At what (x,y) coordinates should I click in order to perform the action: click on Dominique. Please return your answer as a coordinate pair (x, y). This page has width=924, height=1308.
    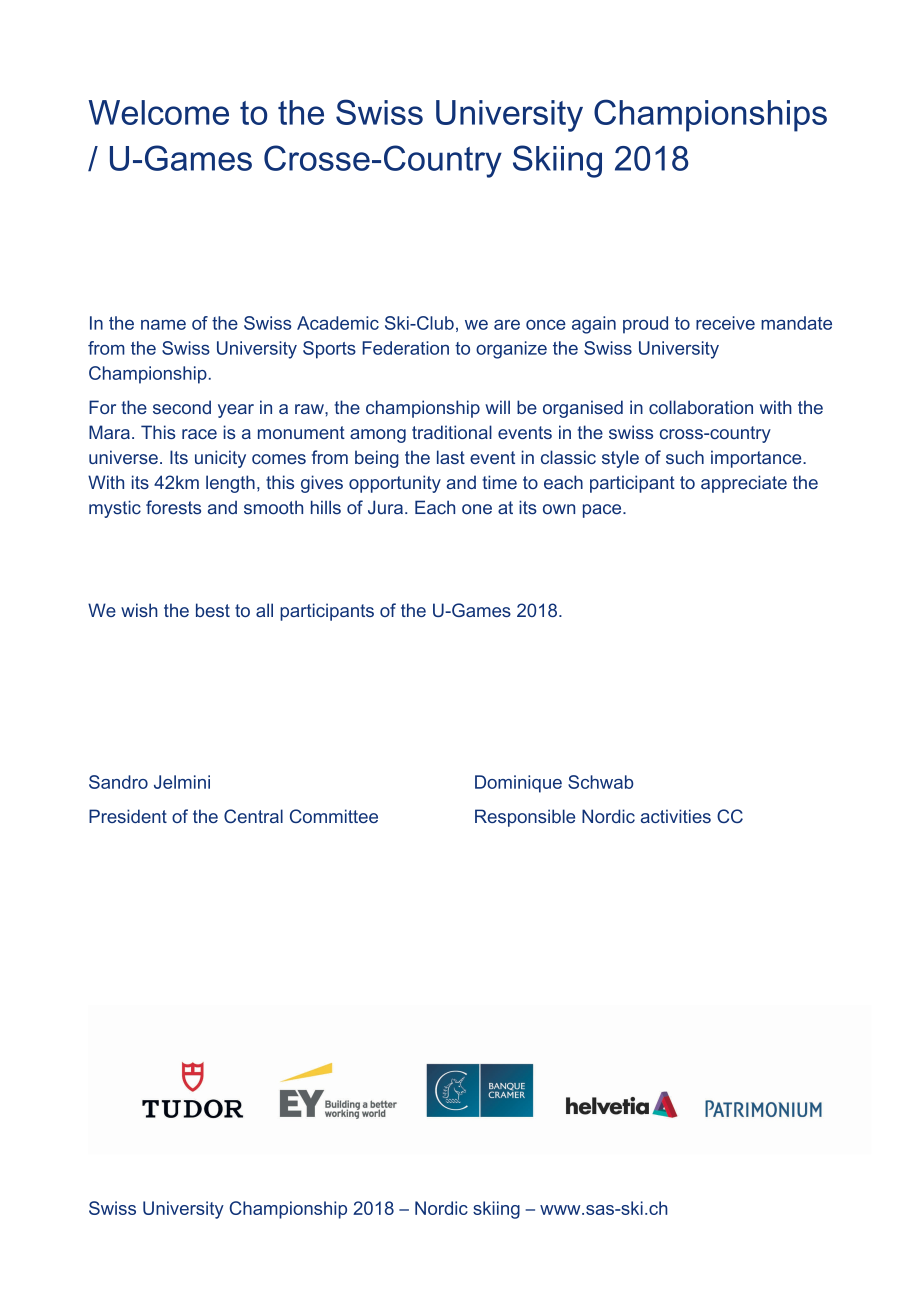
    Looking at the image, I should click on (518, 784).
